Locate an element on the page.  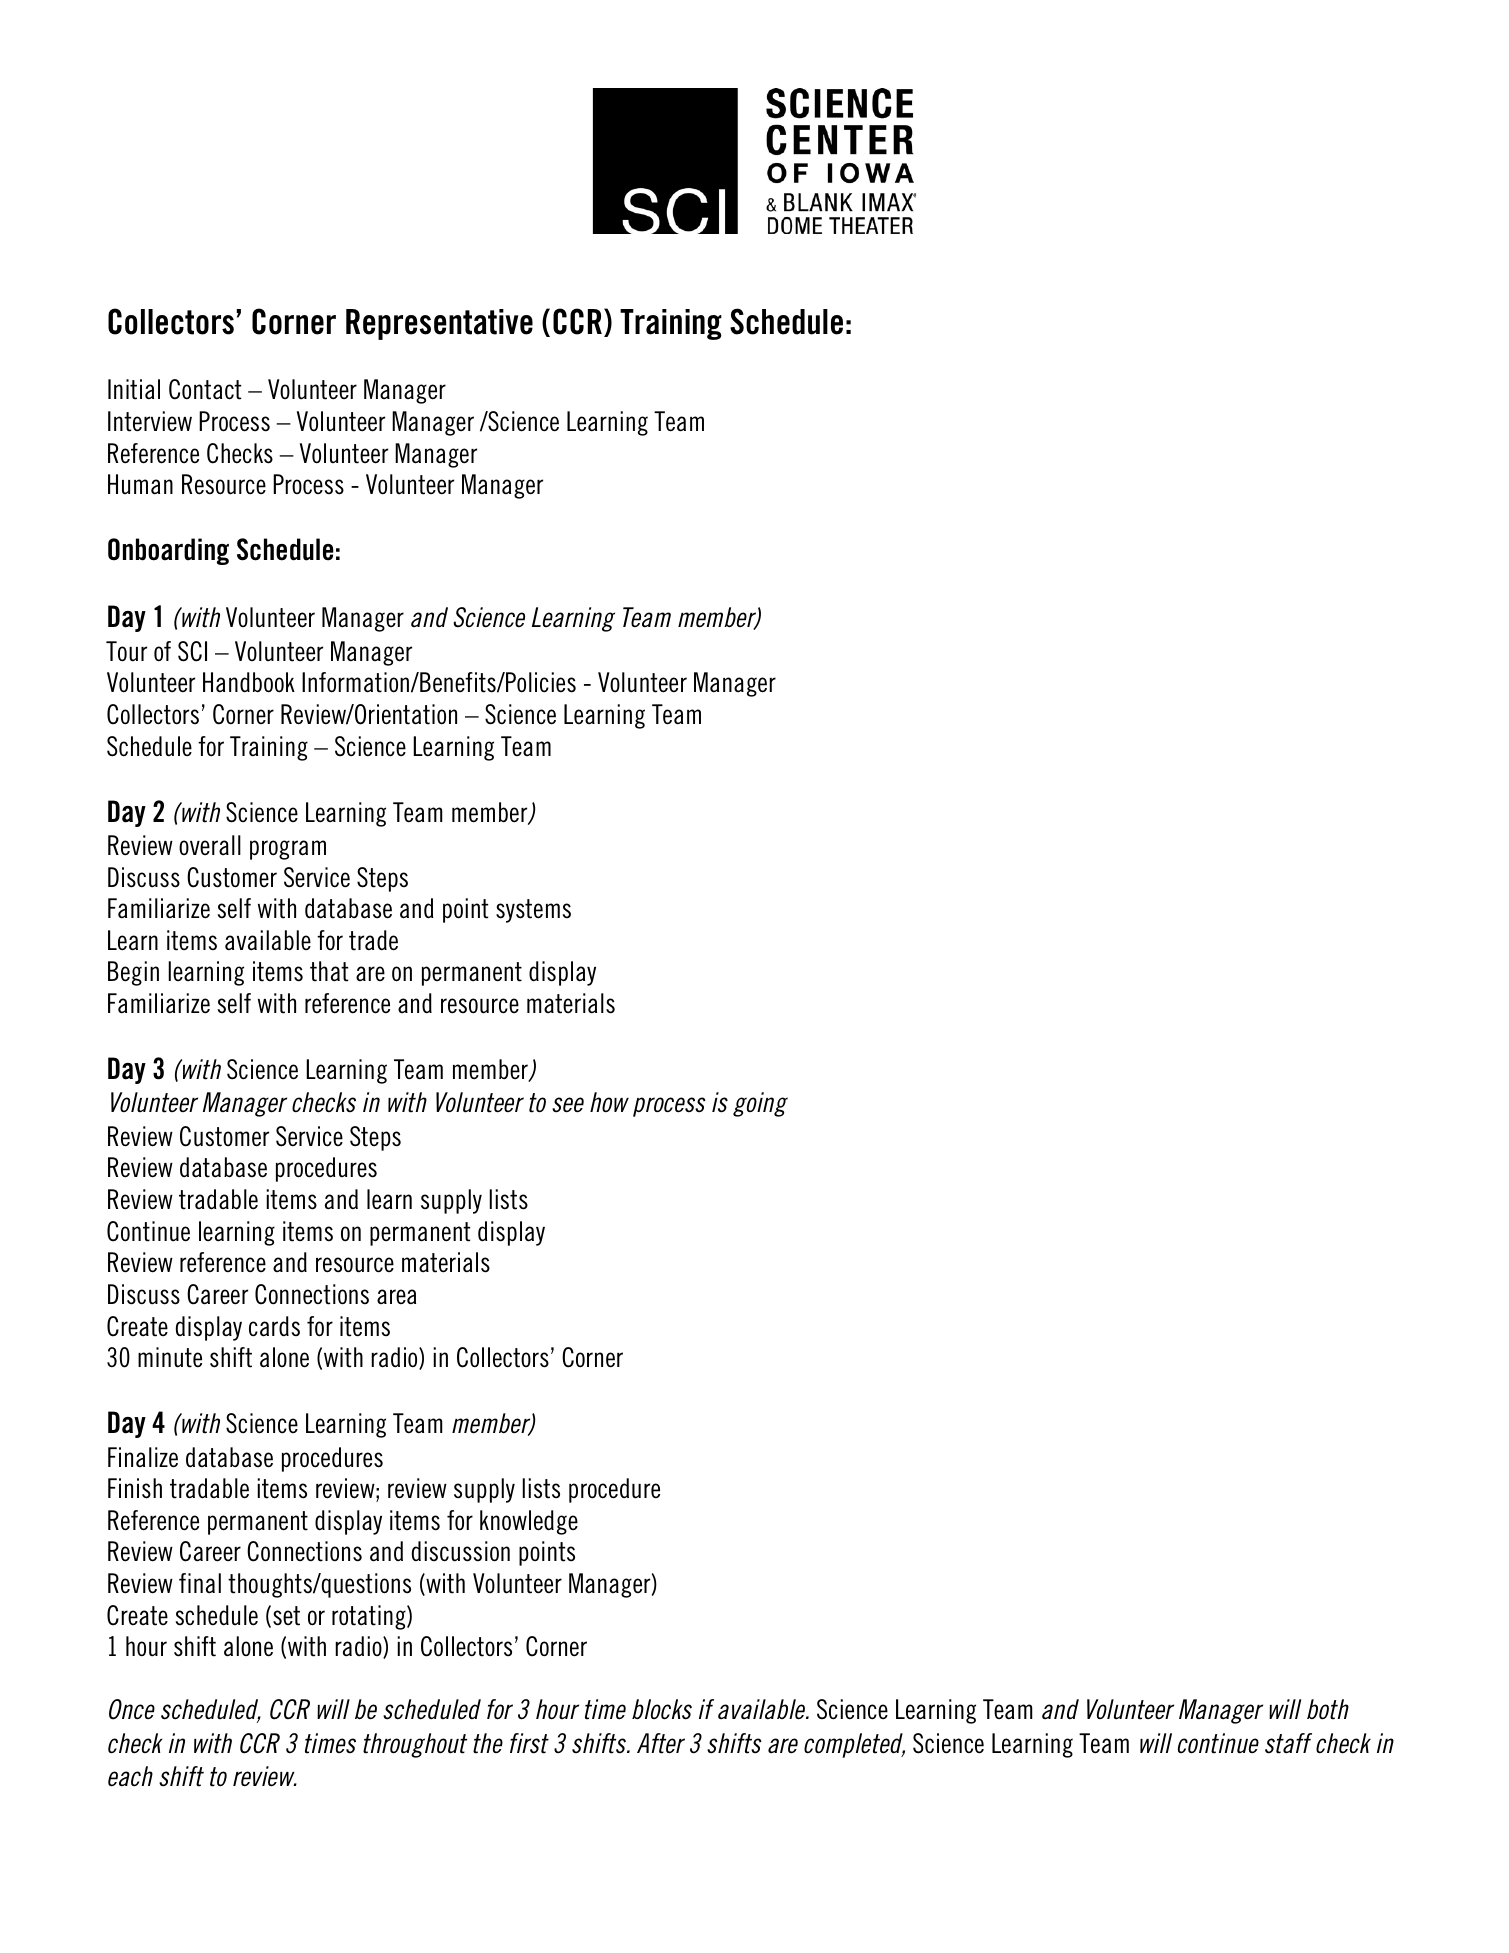
staff is located at coordinates (1288, 1743).
